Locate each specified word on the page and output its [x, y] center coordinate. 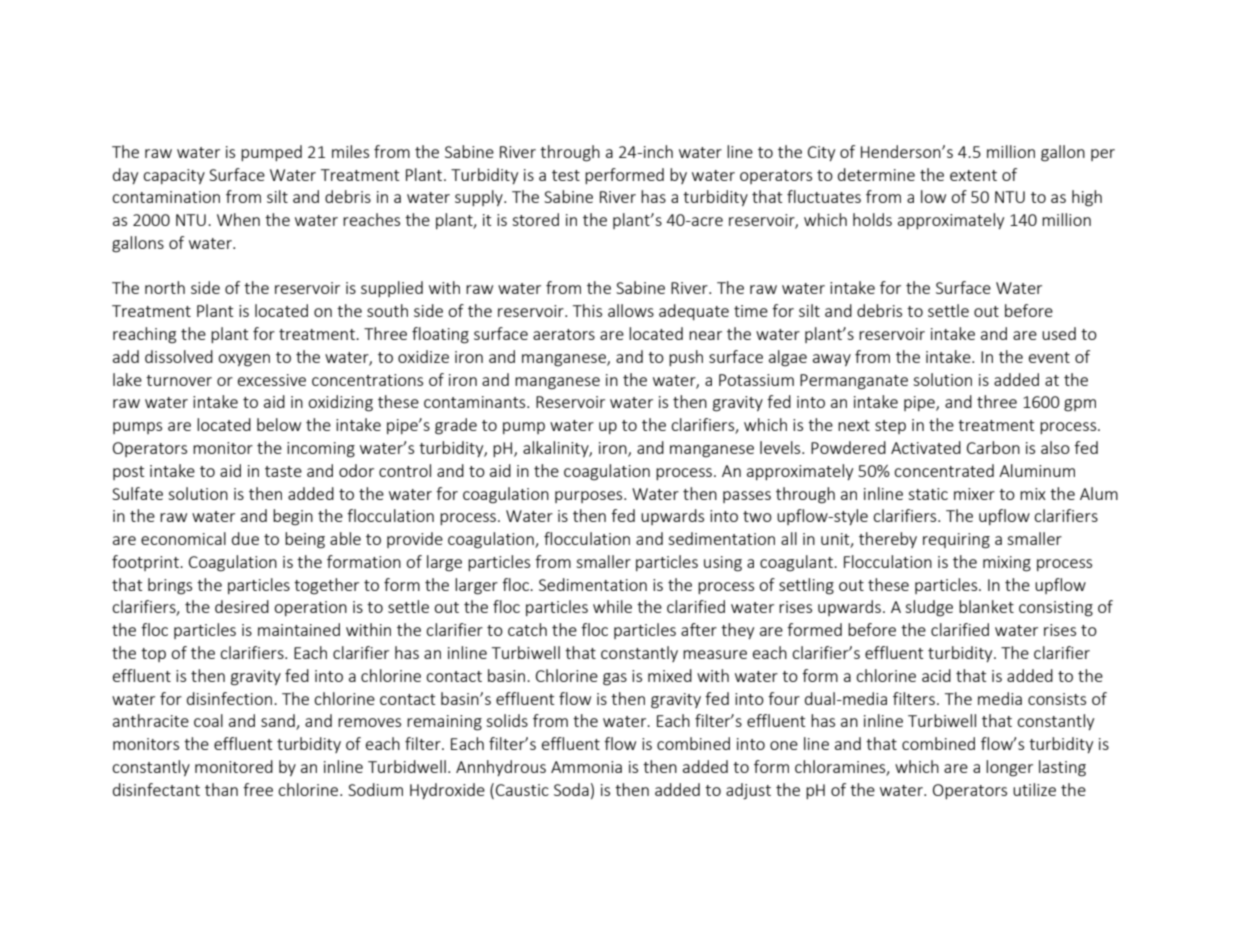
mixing [1007, 564]
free [258, 789]
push [686, 358]
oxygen [244, 360]
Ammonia [586, 767]
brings [170, 586]
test [566, 175]
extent [973, 175]
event [1049, 357]
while [612, 606]
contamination [166, 197]
